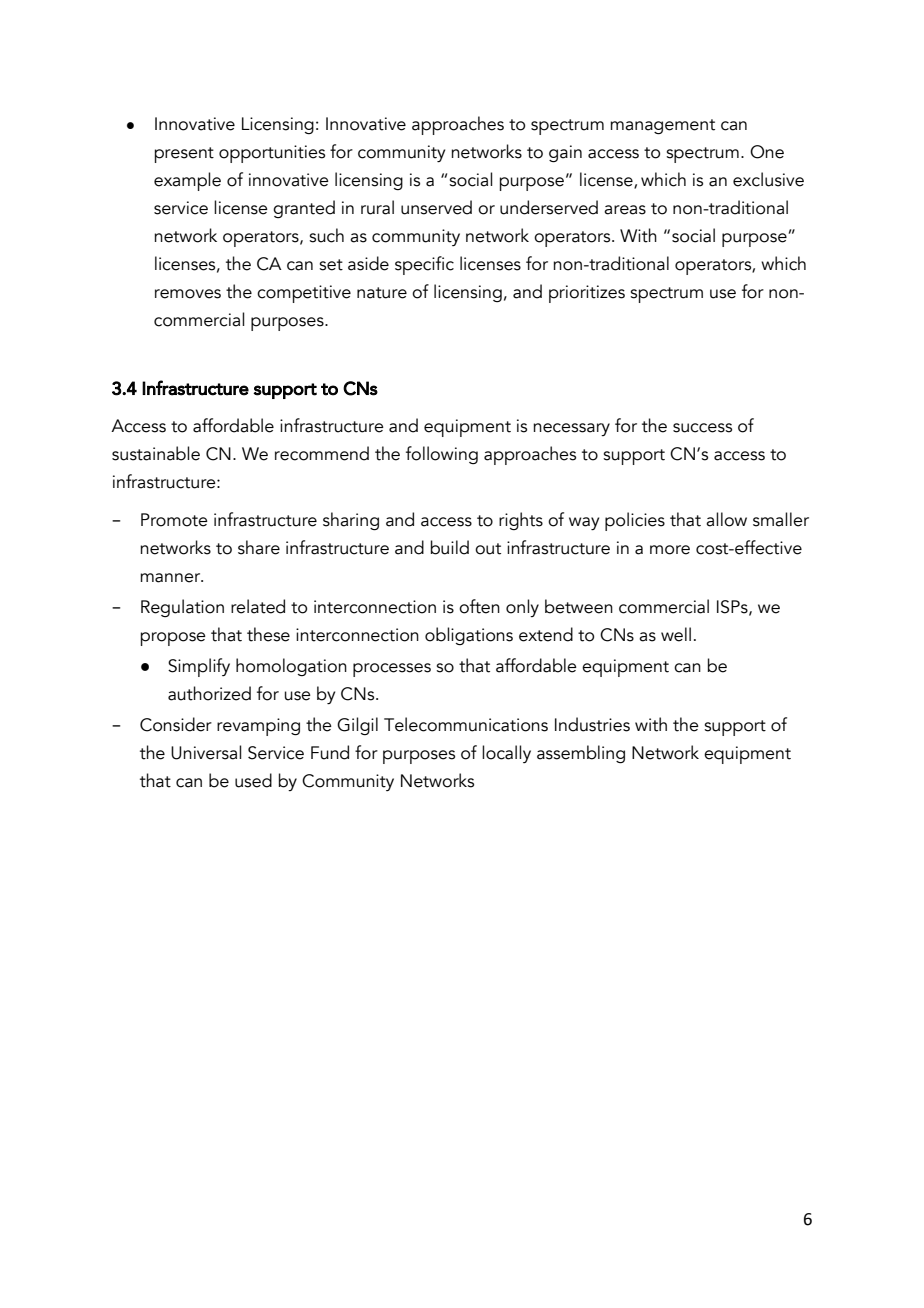  What do you see at coordinates (442, 455) in the image?
I see `following` at bounding box center [442, 455].
